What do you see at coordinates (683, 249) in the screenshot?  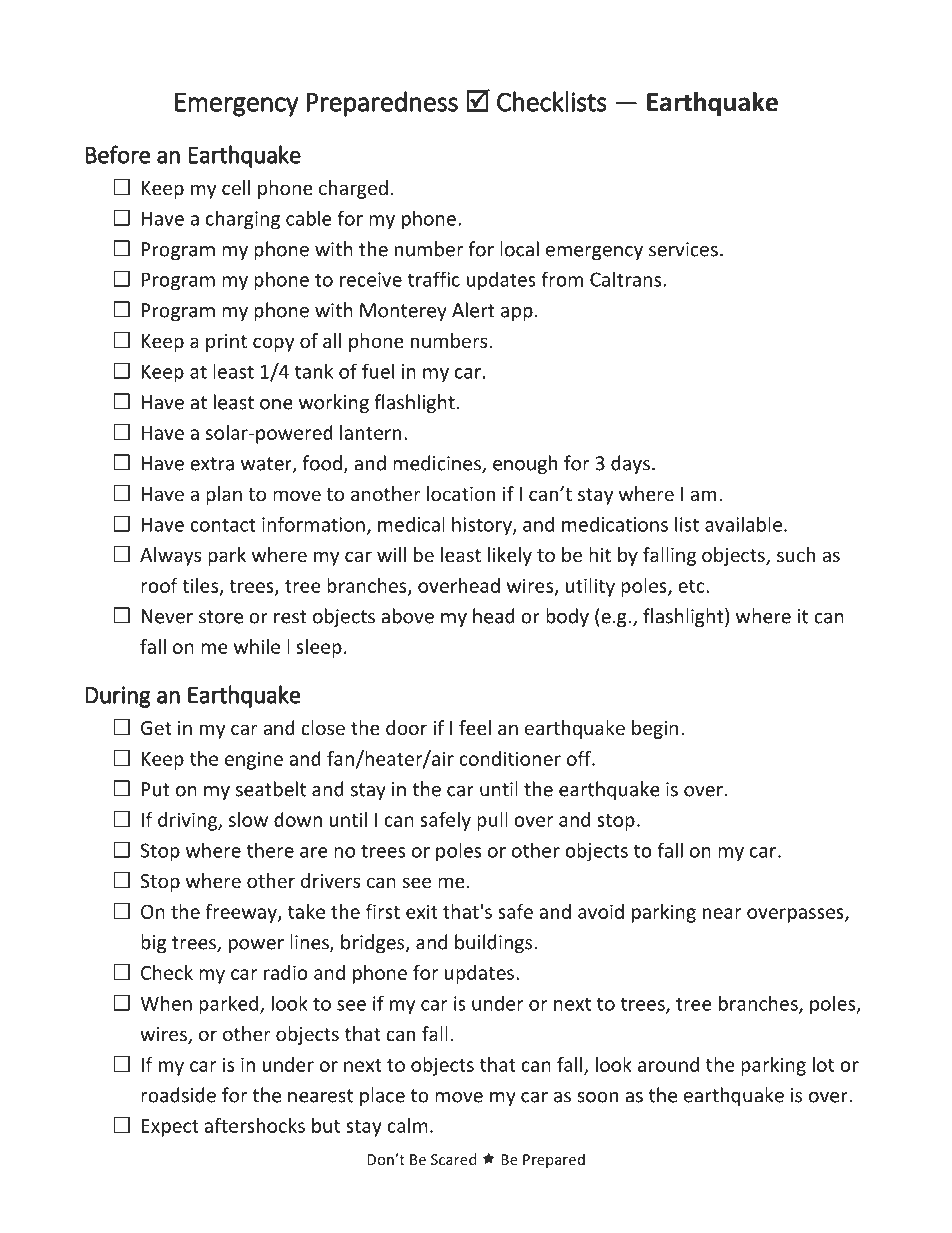 I see `services` at bounding box center [683, 249].
